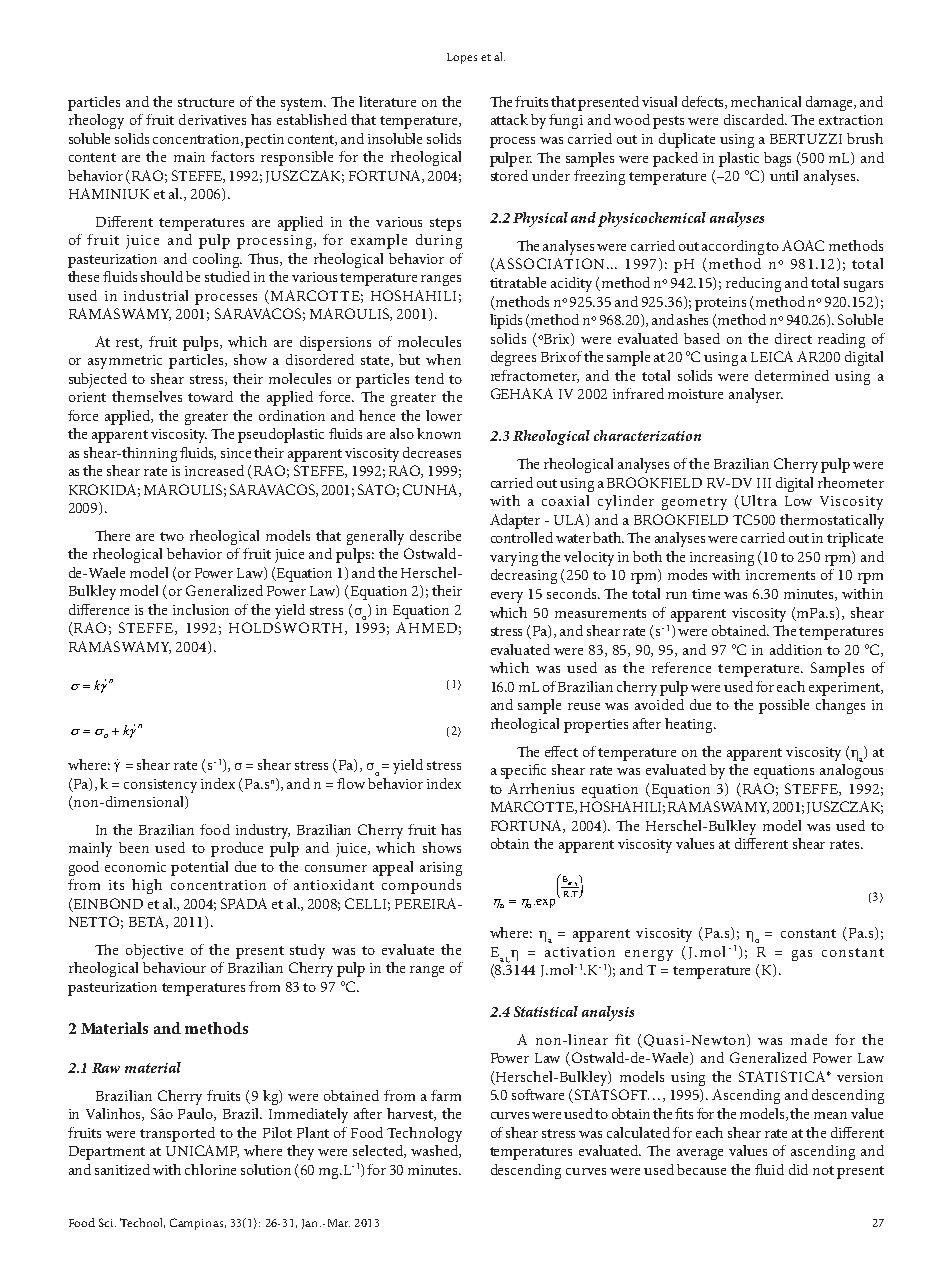 This image has height=1270, width=952. What do you see at coordinates (766, 101) in the image?
I see `mechanical` at bounding box center [766, 101].
